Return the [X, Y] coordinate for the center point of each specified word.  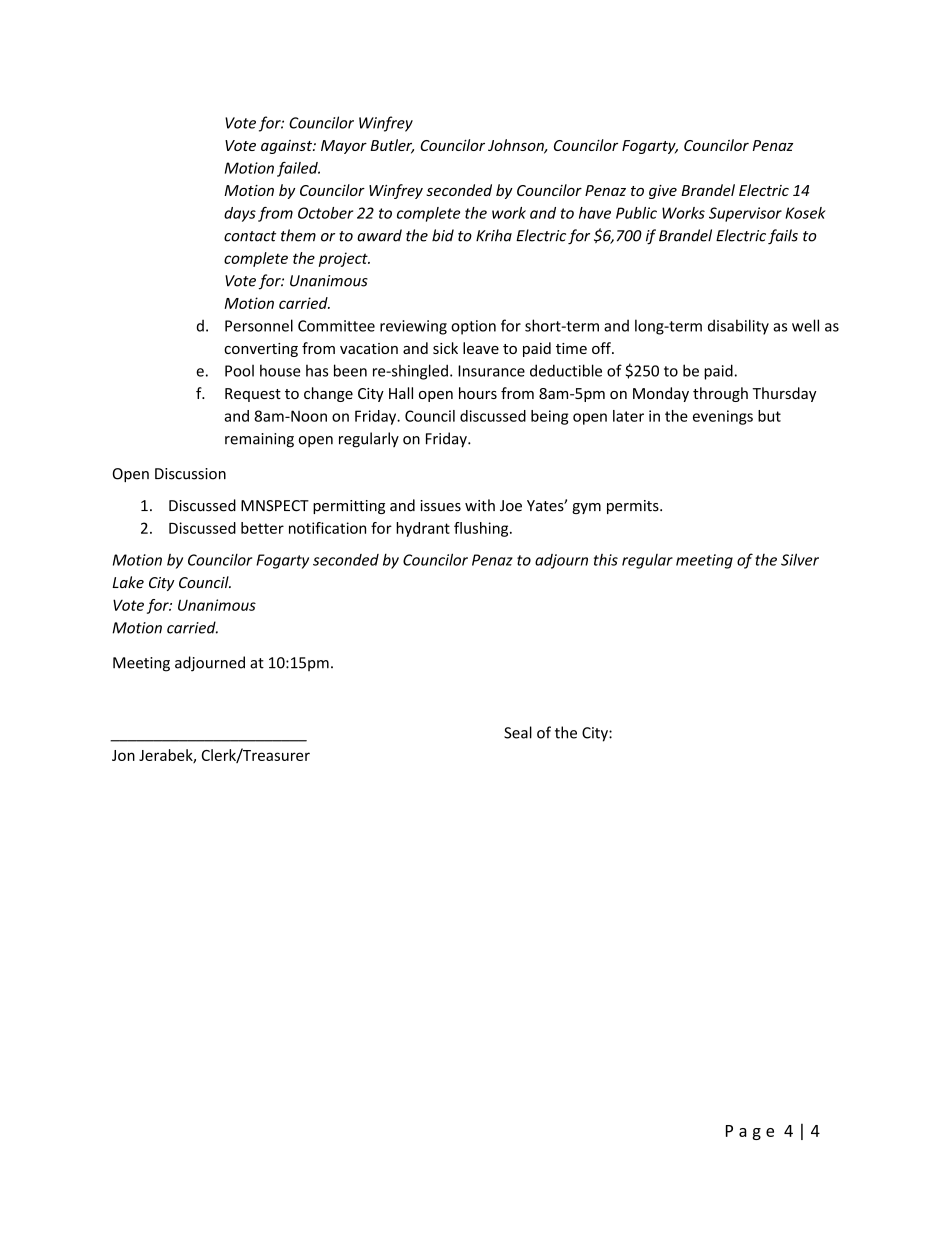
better [262, 528]
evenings [723, 417]
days [240, 214]
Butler [392, 146]
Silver [800, 559]
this [606, 560]
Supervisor [745, 214]
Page [750, 1132]
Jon [123, 755]
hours [478, 393]
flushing [482, 529]
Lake [128, 582]
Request [253, 395]
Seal [518, 732]
